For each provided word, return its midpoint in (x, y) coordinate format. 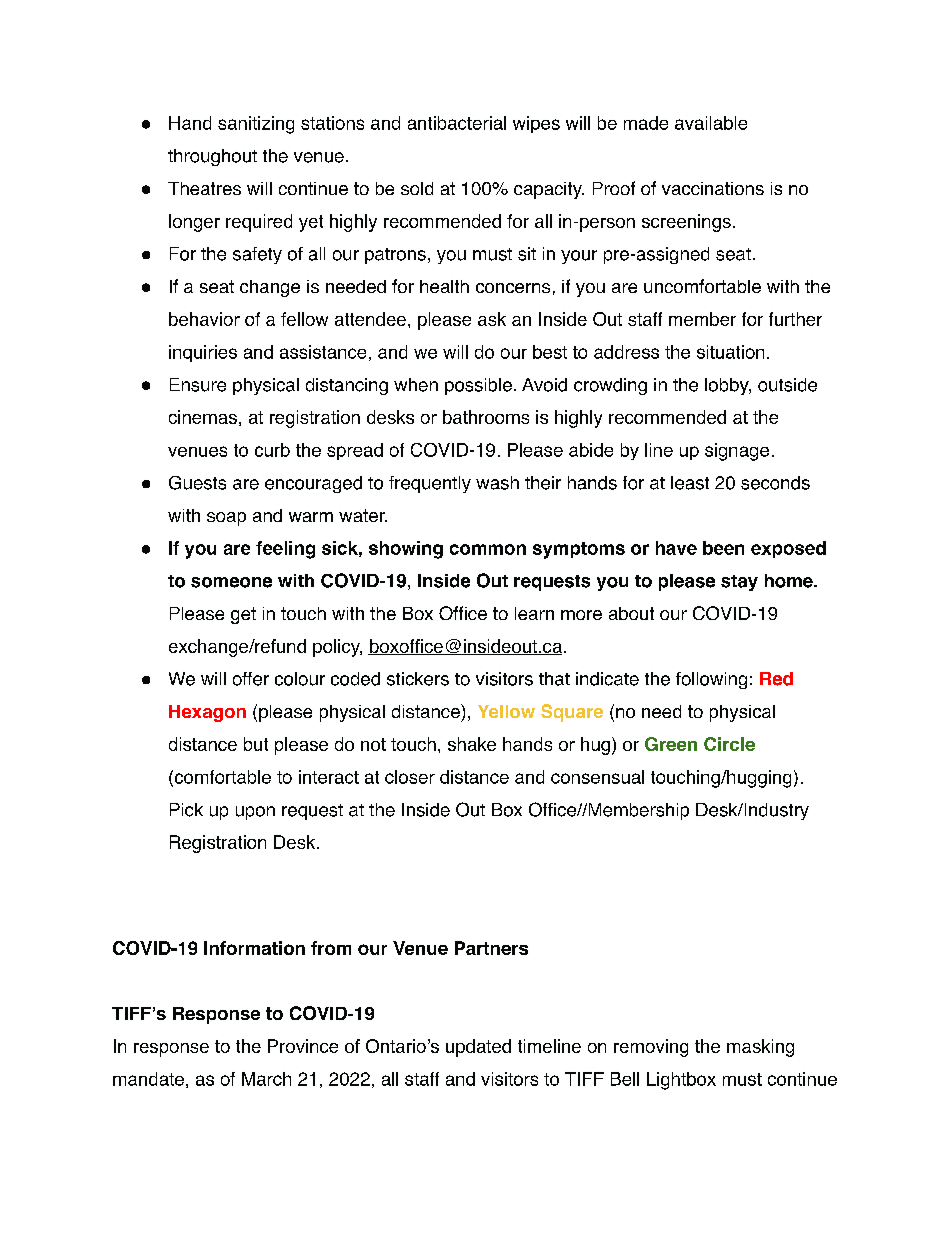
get (243, 615)
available (711, 123)
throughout (212, 157)
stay (739, 583)
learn (534, 613)
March (266, 1079)
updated (478, 1048)
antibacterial (457, 123)
